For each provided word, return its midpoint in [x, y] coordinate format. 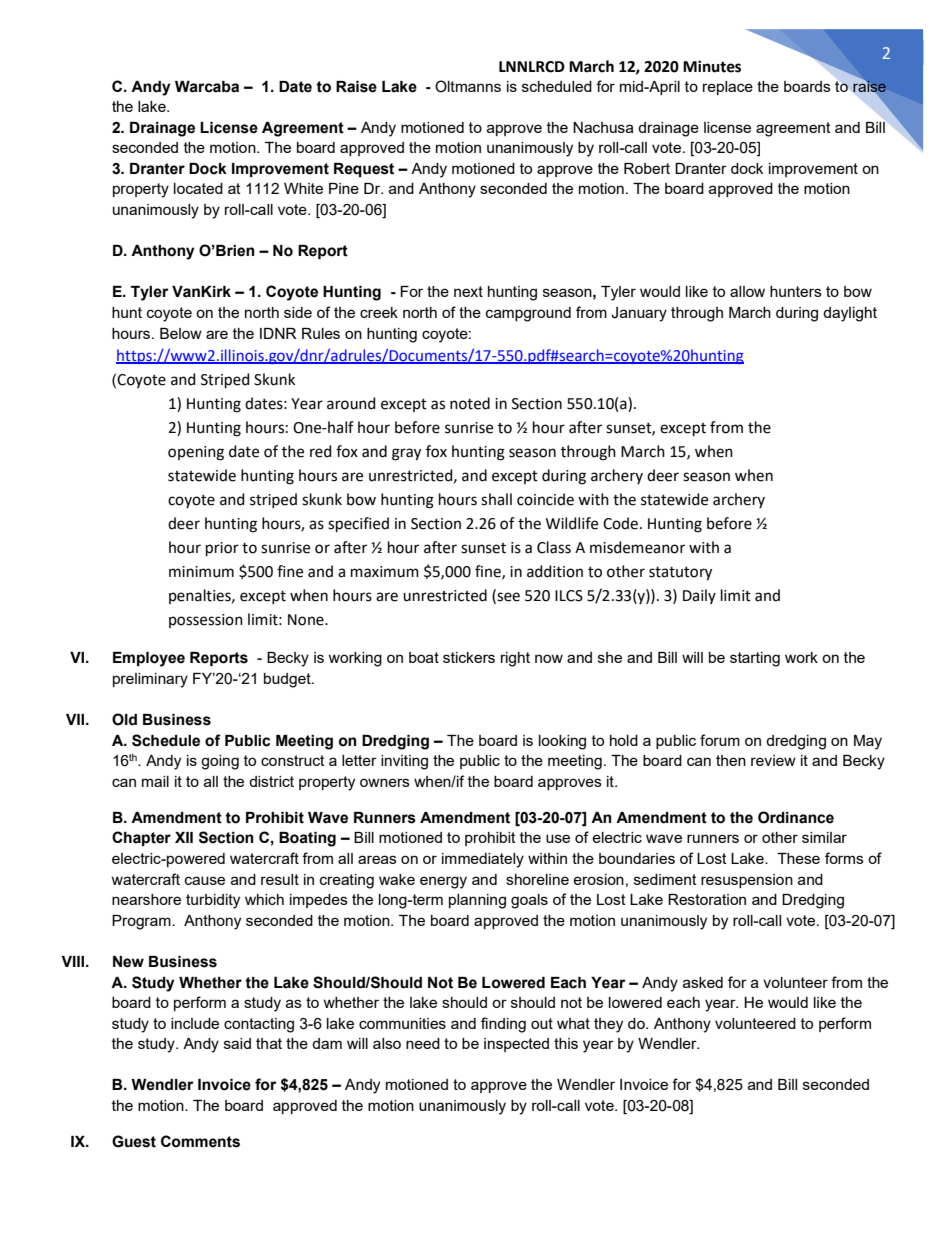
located [198, 188]
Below [181, 333]
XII [184, 837]
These [798, 858]
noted [470, 403]
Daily [699, 596]
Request [364, 170]
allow [747, 291]
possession [206, 621]
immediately [483, 860]
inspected [516, 1045]
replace [728, 88]
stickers [469, 657]
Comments [200, 1141]
